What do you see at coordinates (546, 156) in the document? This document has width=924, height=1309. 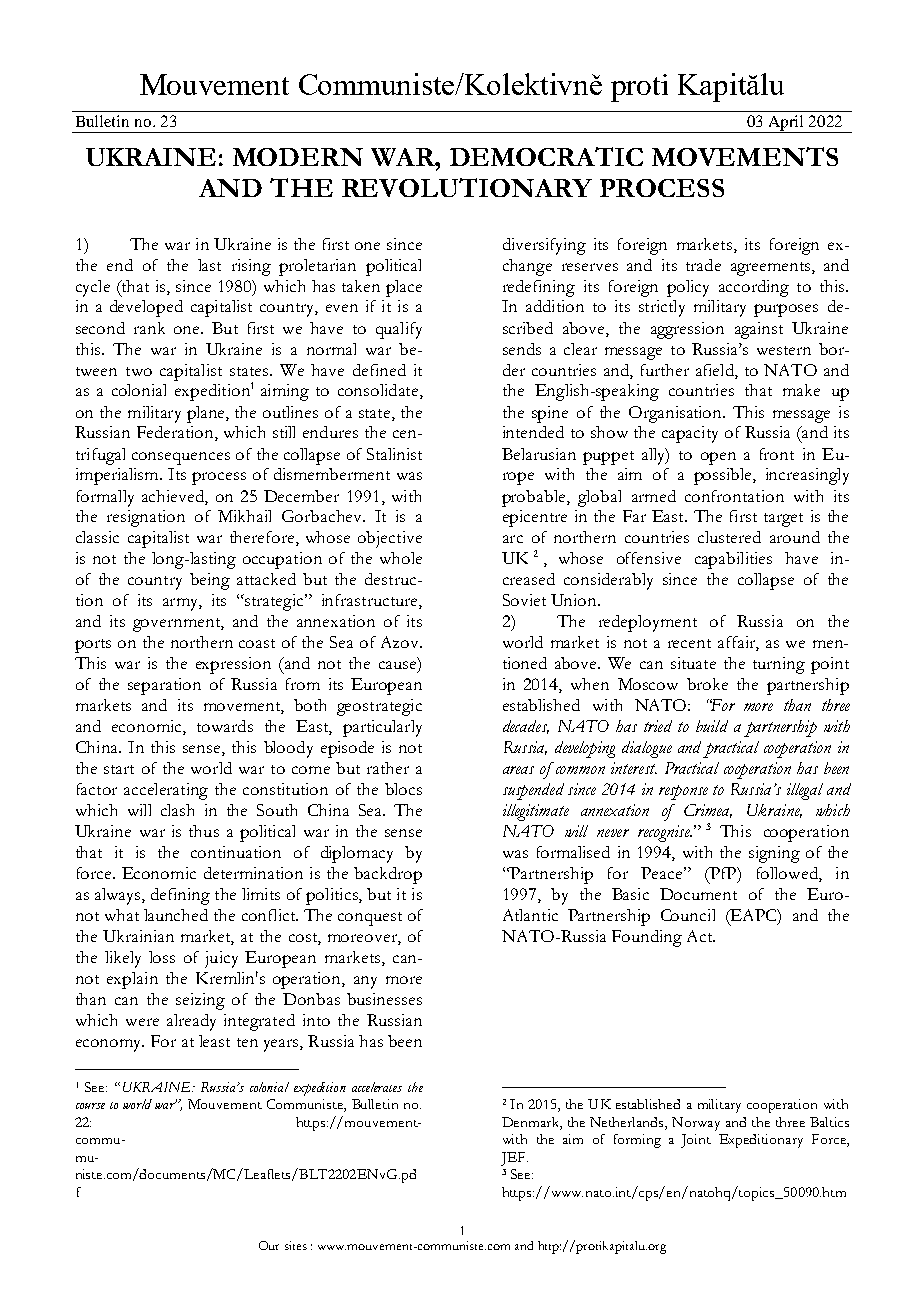 I see `DEMOCRATIC` at bounding box center [546, 156].
